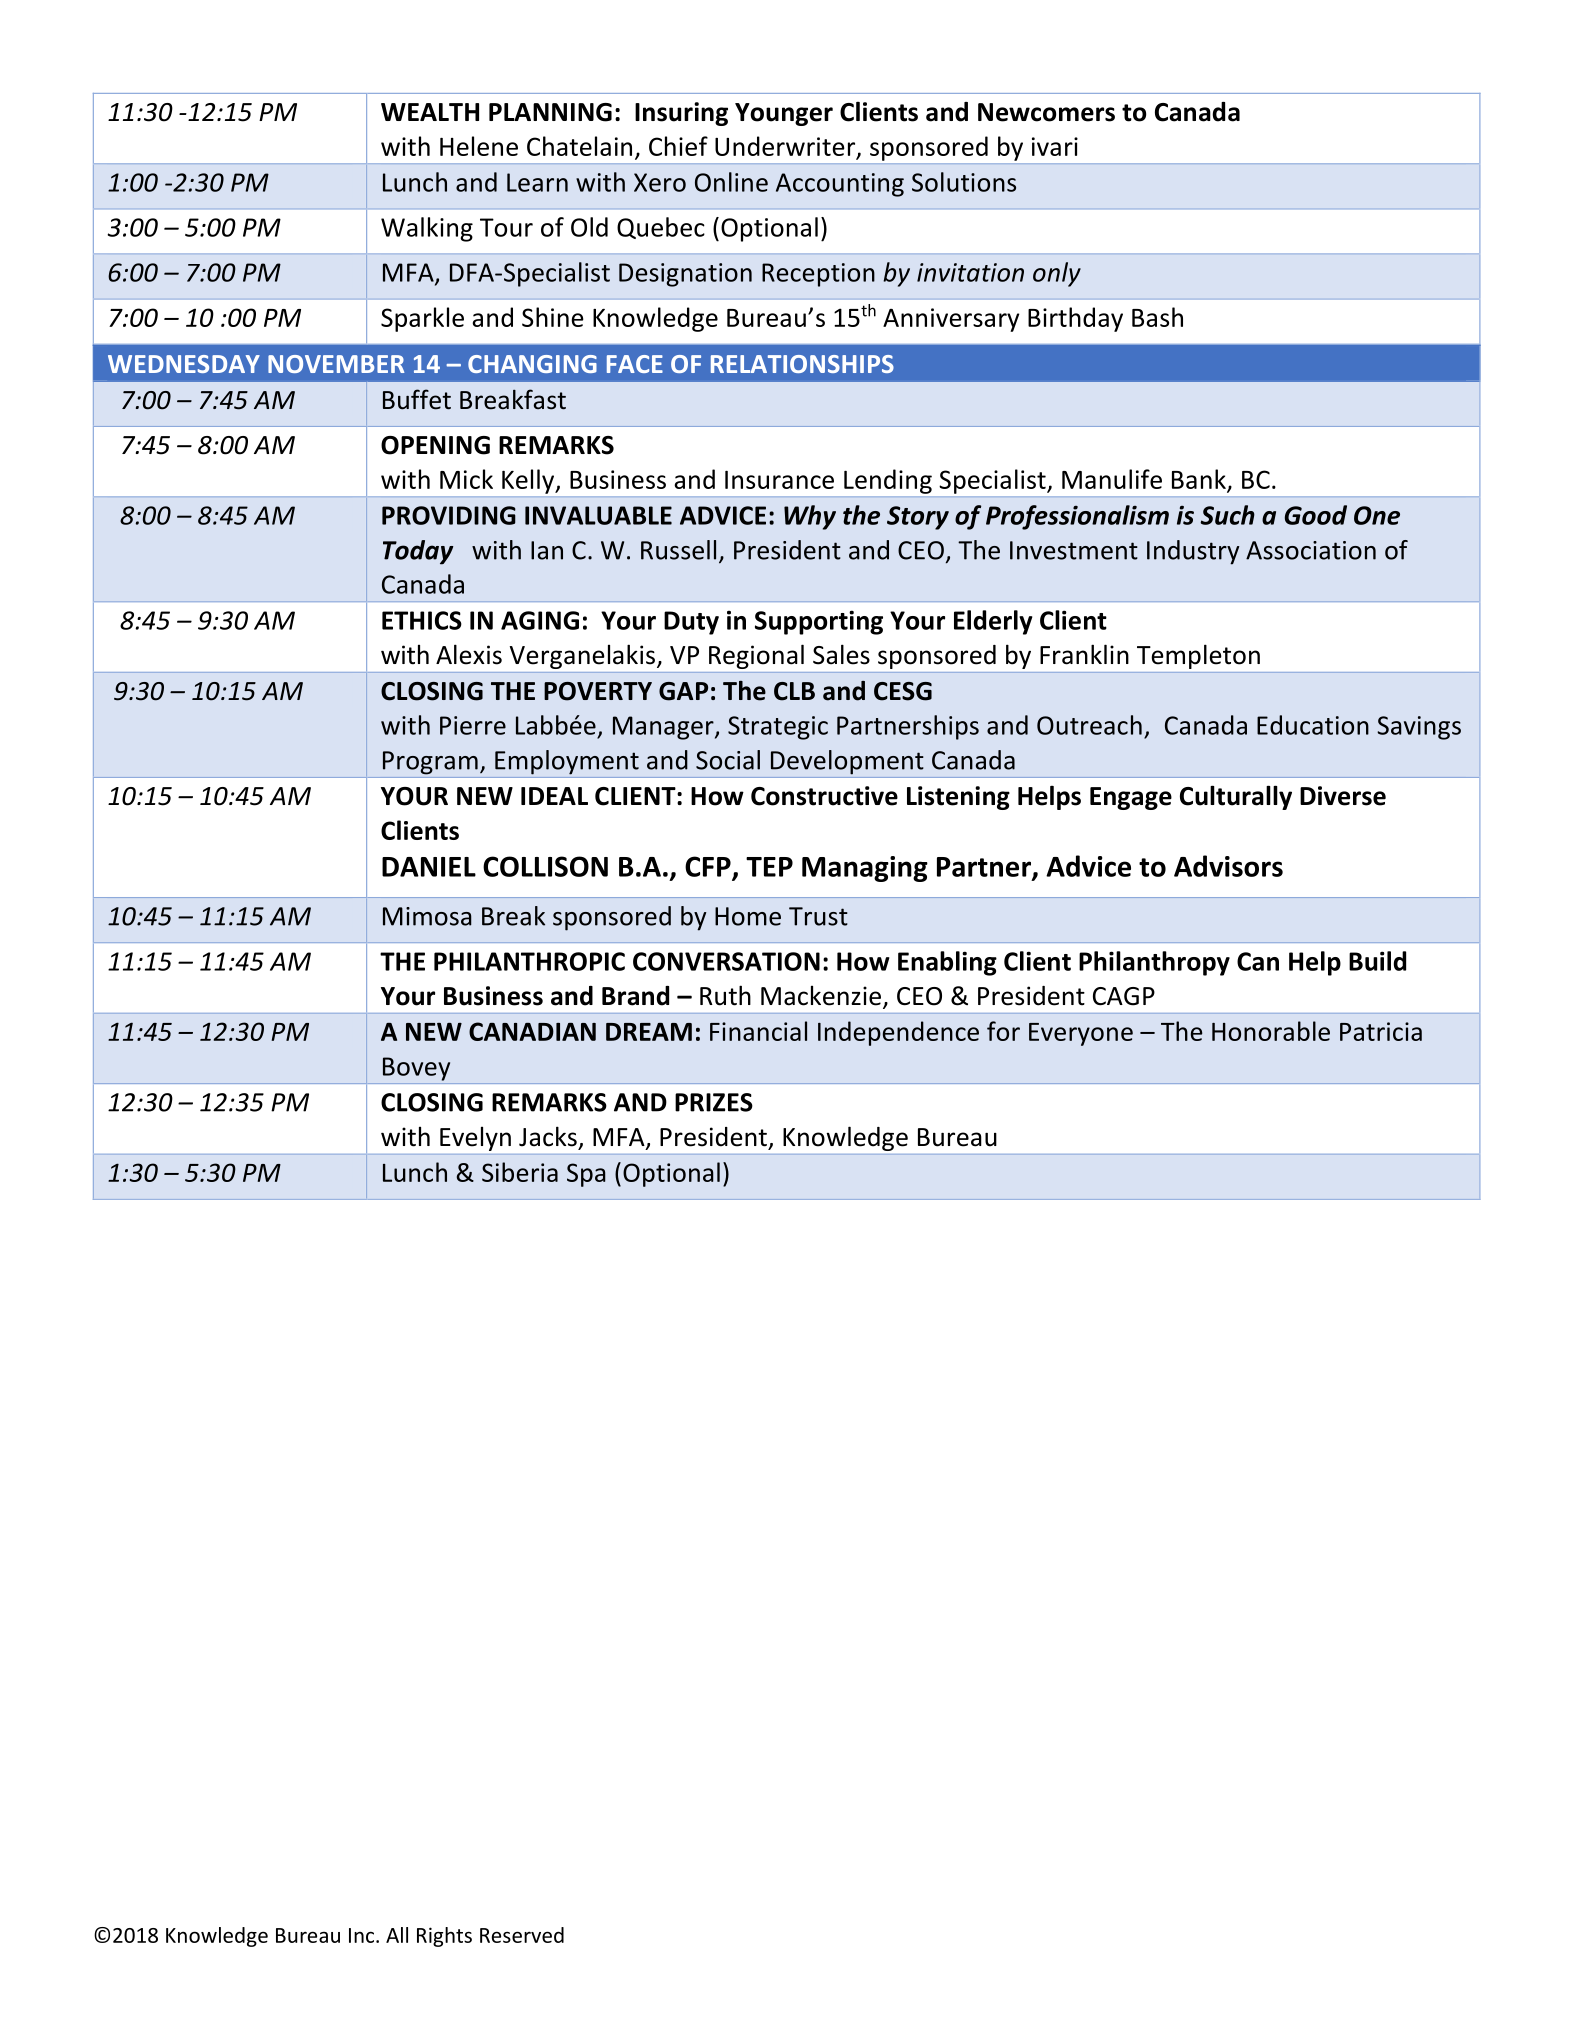 The image size is (1576, 2040). Describe the element at coordinates (430, 112) in the screenshot. I see `WEALTH` at that location.
